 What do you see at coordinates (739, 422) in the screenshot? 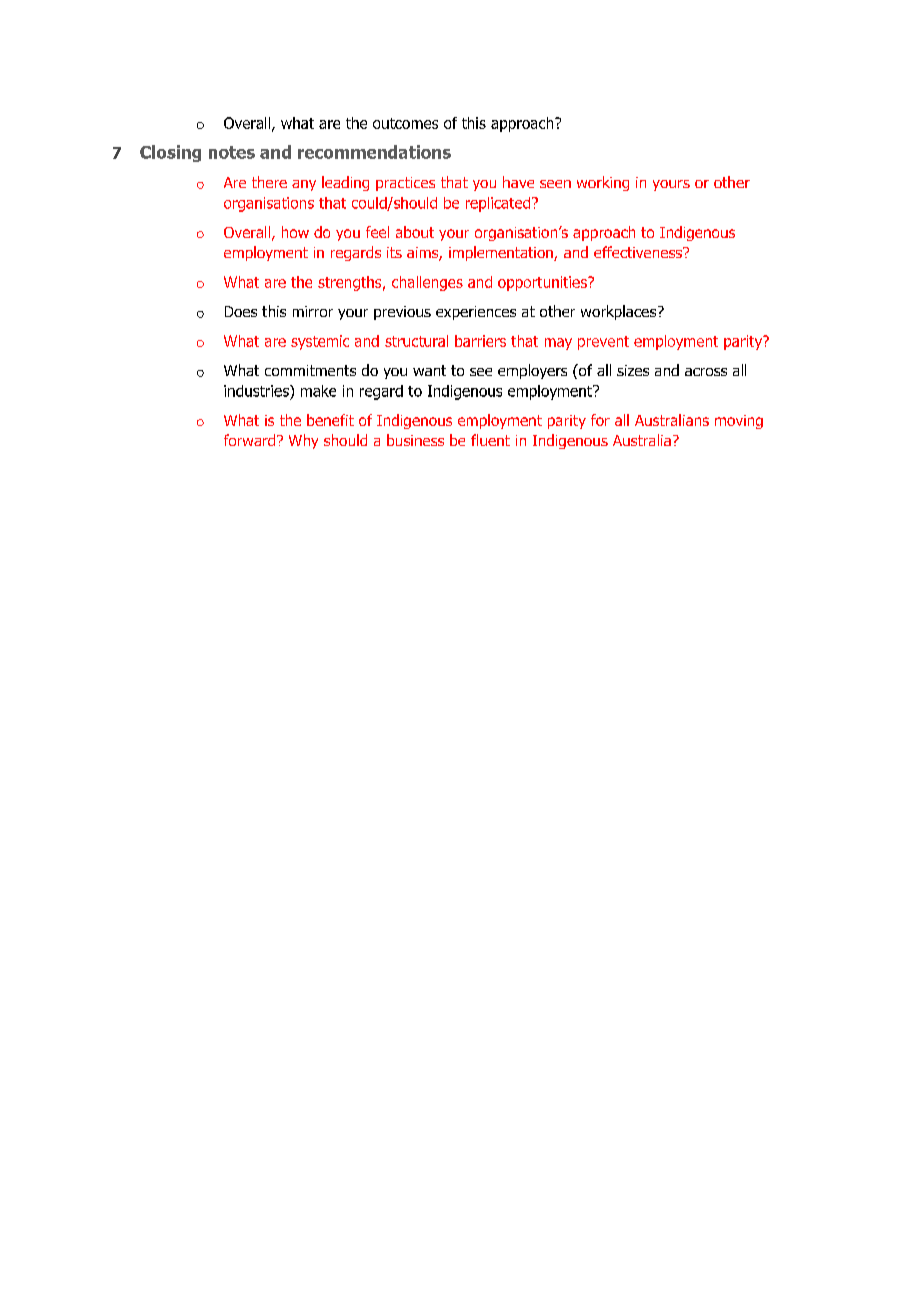
I see `moving` at bounding box center [739, 422].
